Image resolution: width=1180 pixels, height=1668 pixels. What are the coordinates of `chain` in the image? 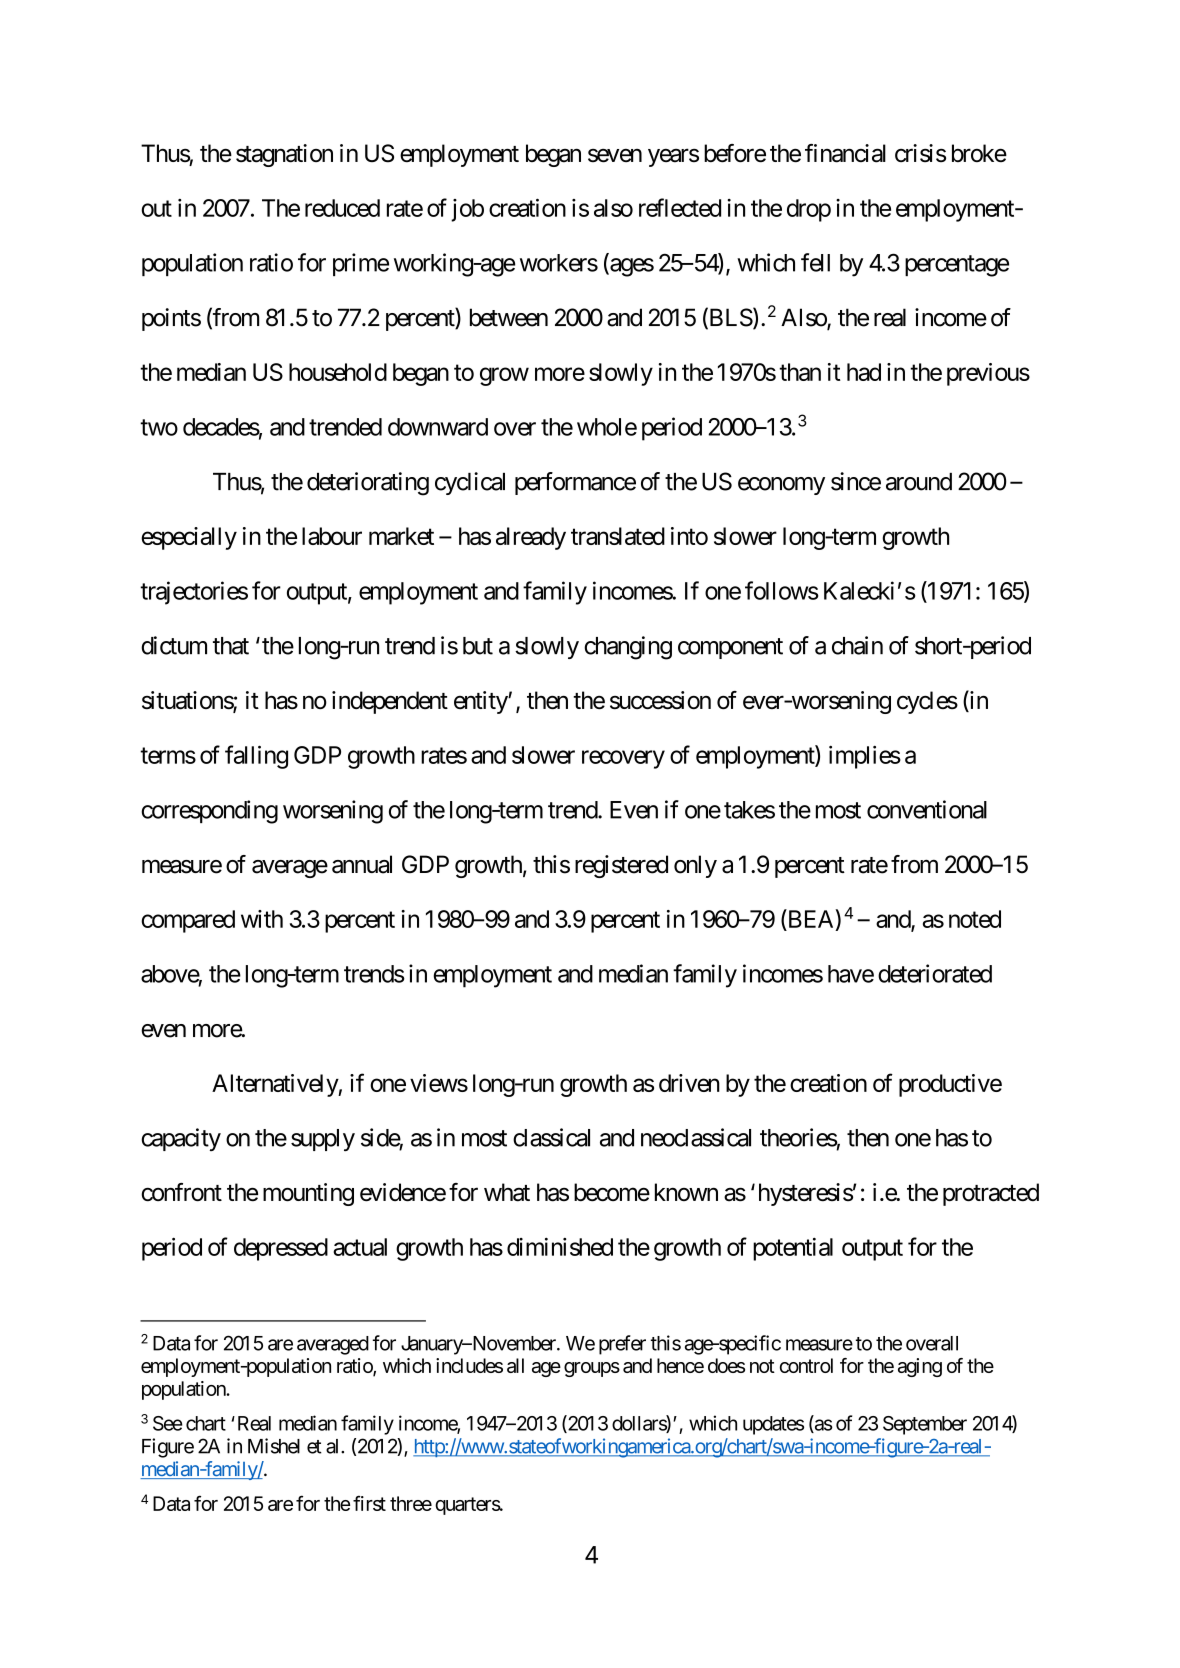 It's located at (857, 645).
